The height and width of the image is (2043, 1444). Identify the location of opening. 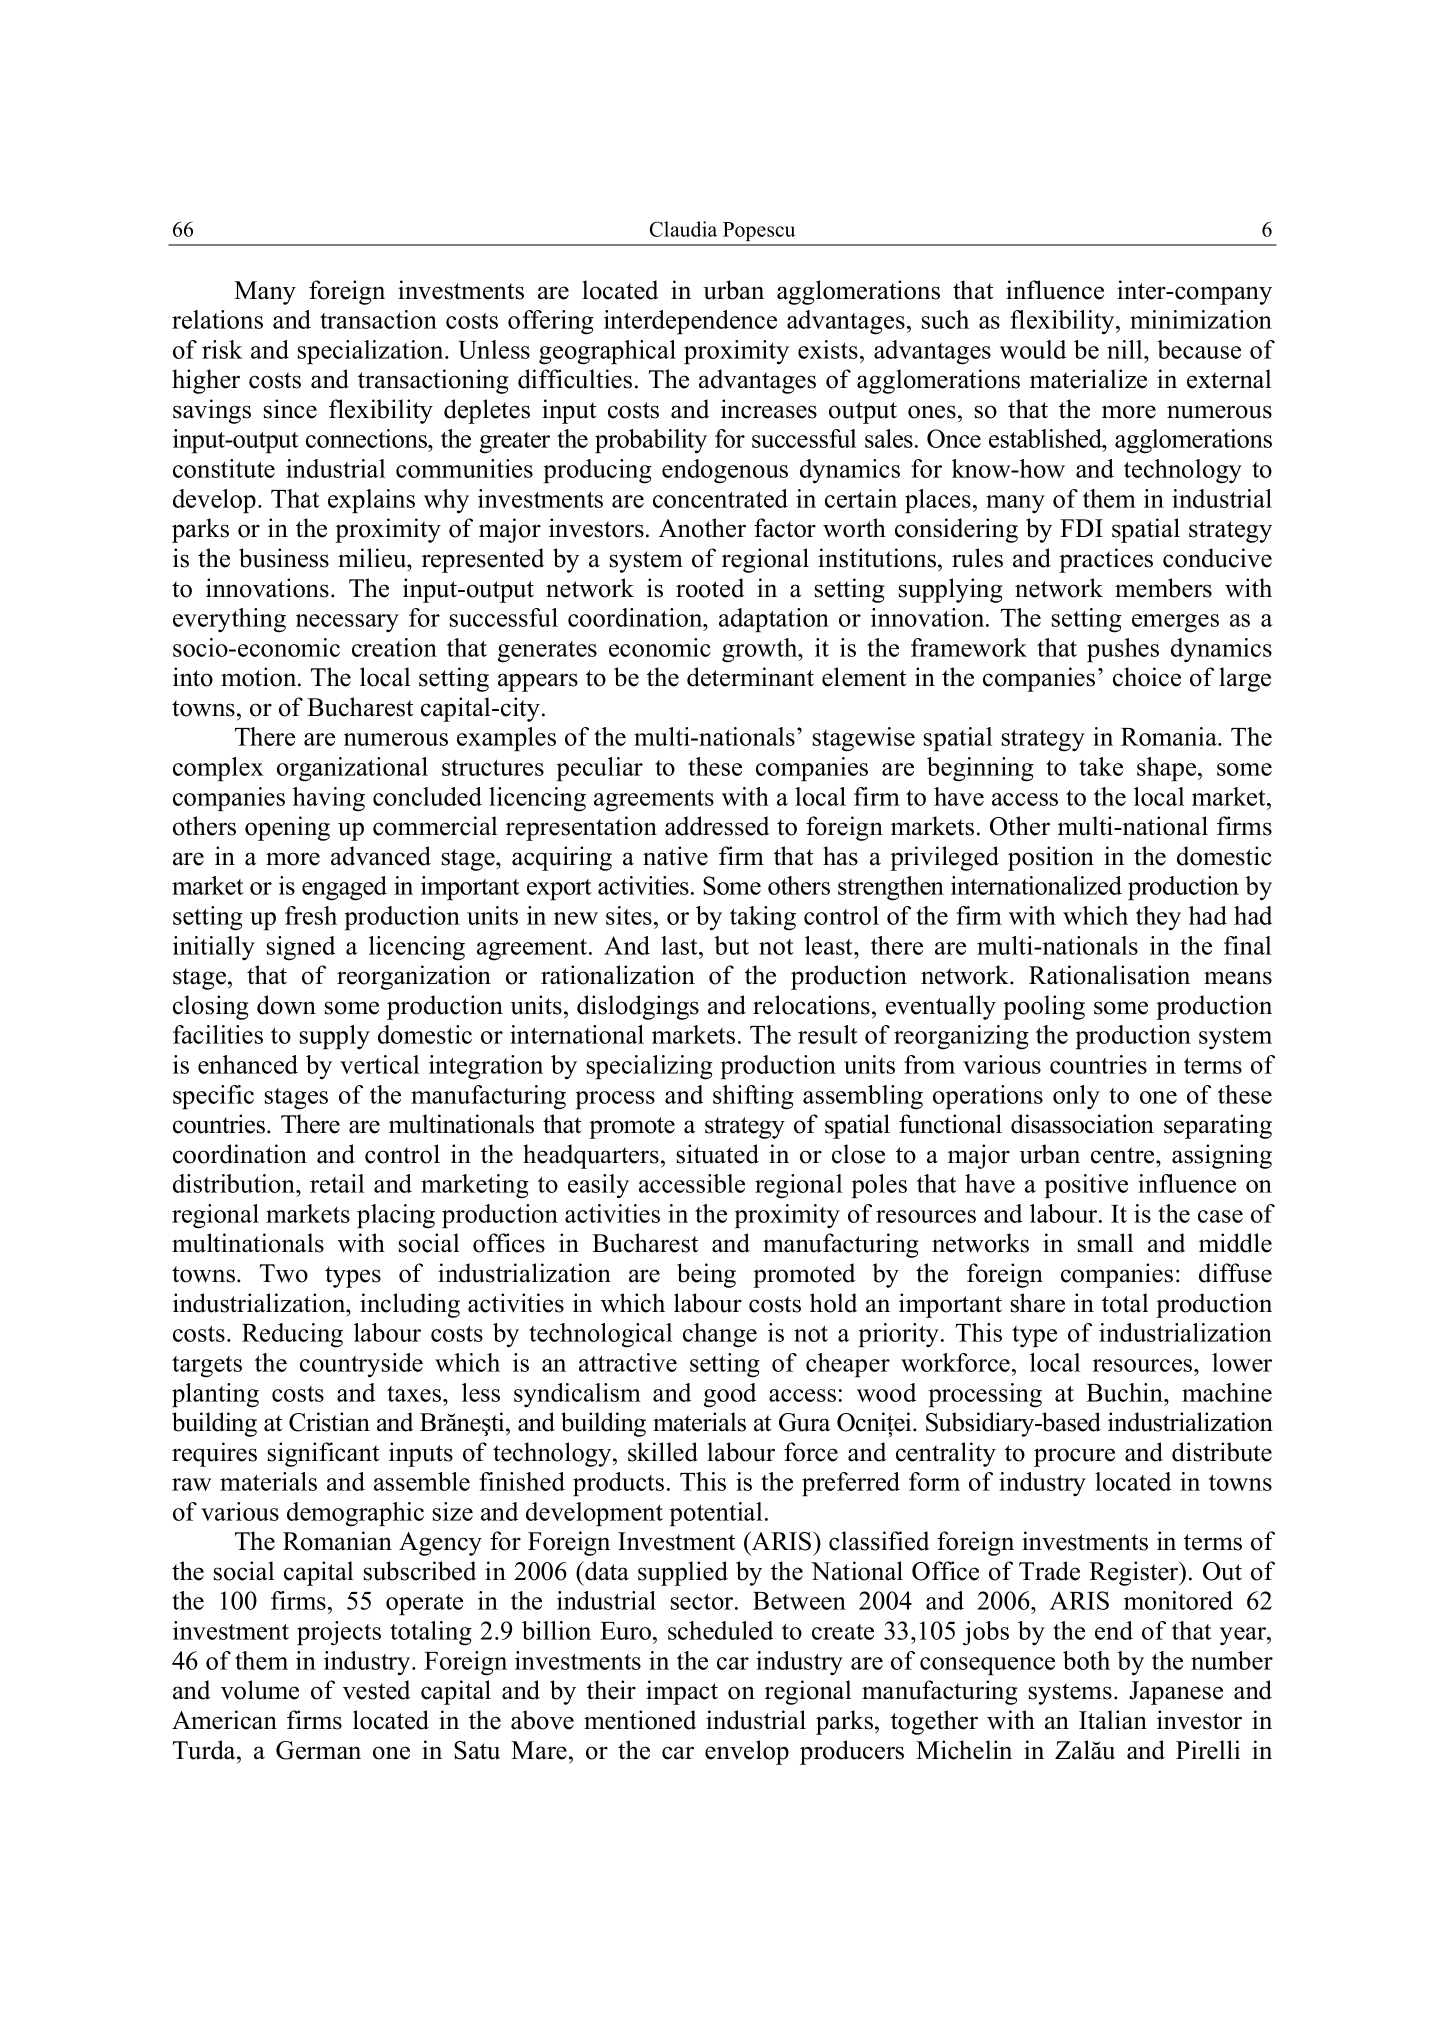
(287, 828).
